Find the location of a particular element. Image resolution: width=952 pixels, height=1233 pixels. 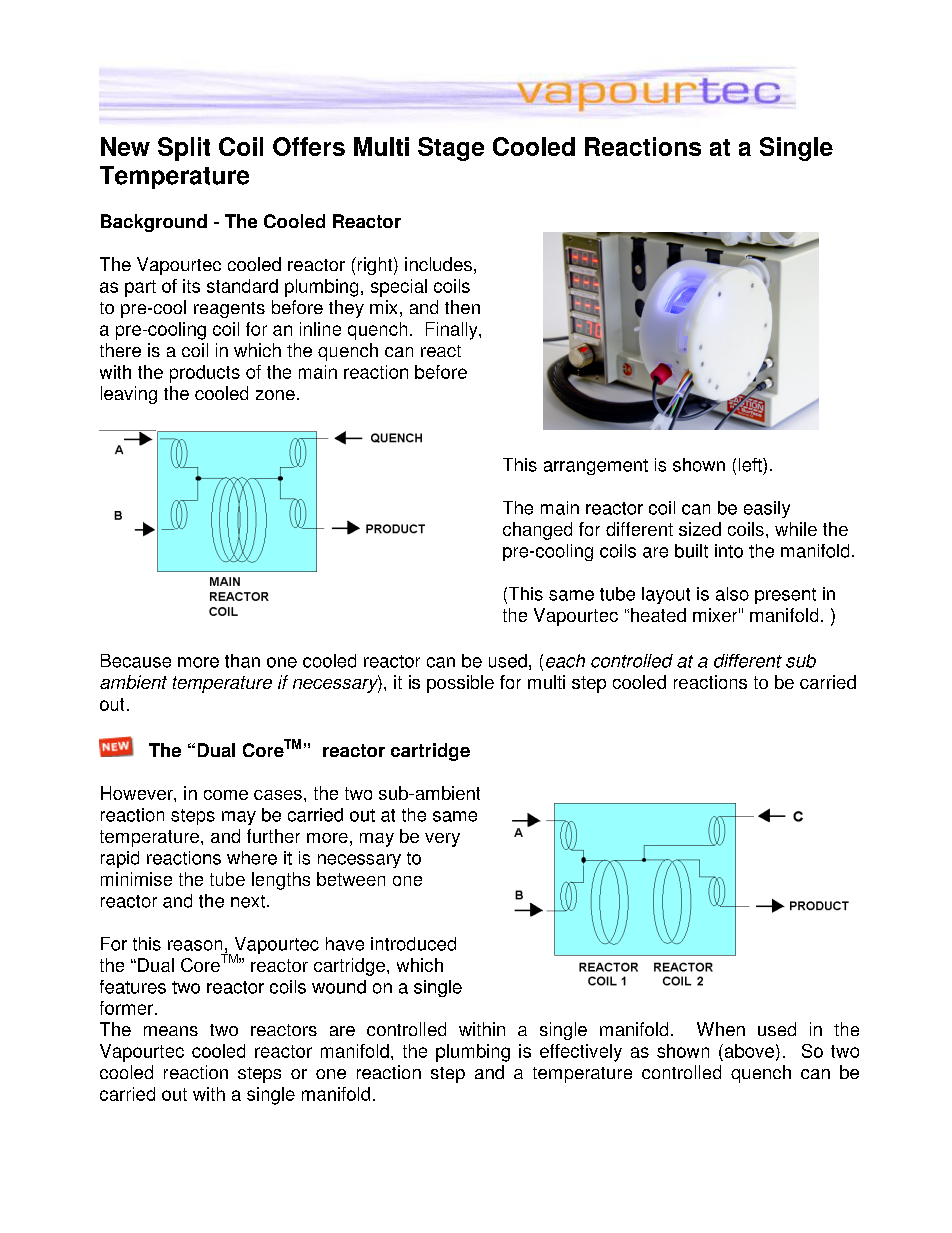

When is located at coordinates (721, 1029).
